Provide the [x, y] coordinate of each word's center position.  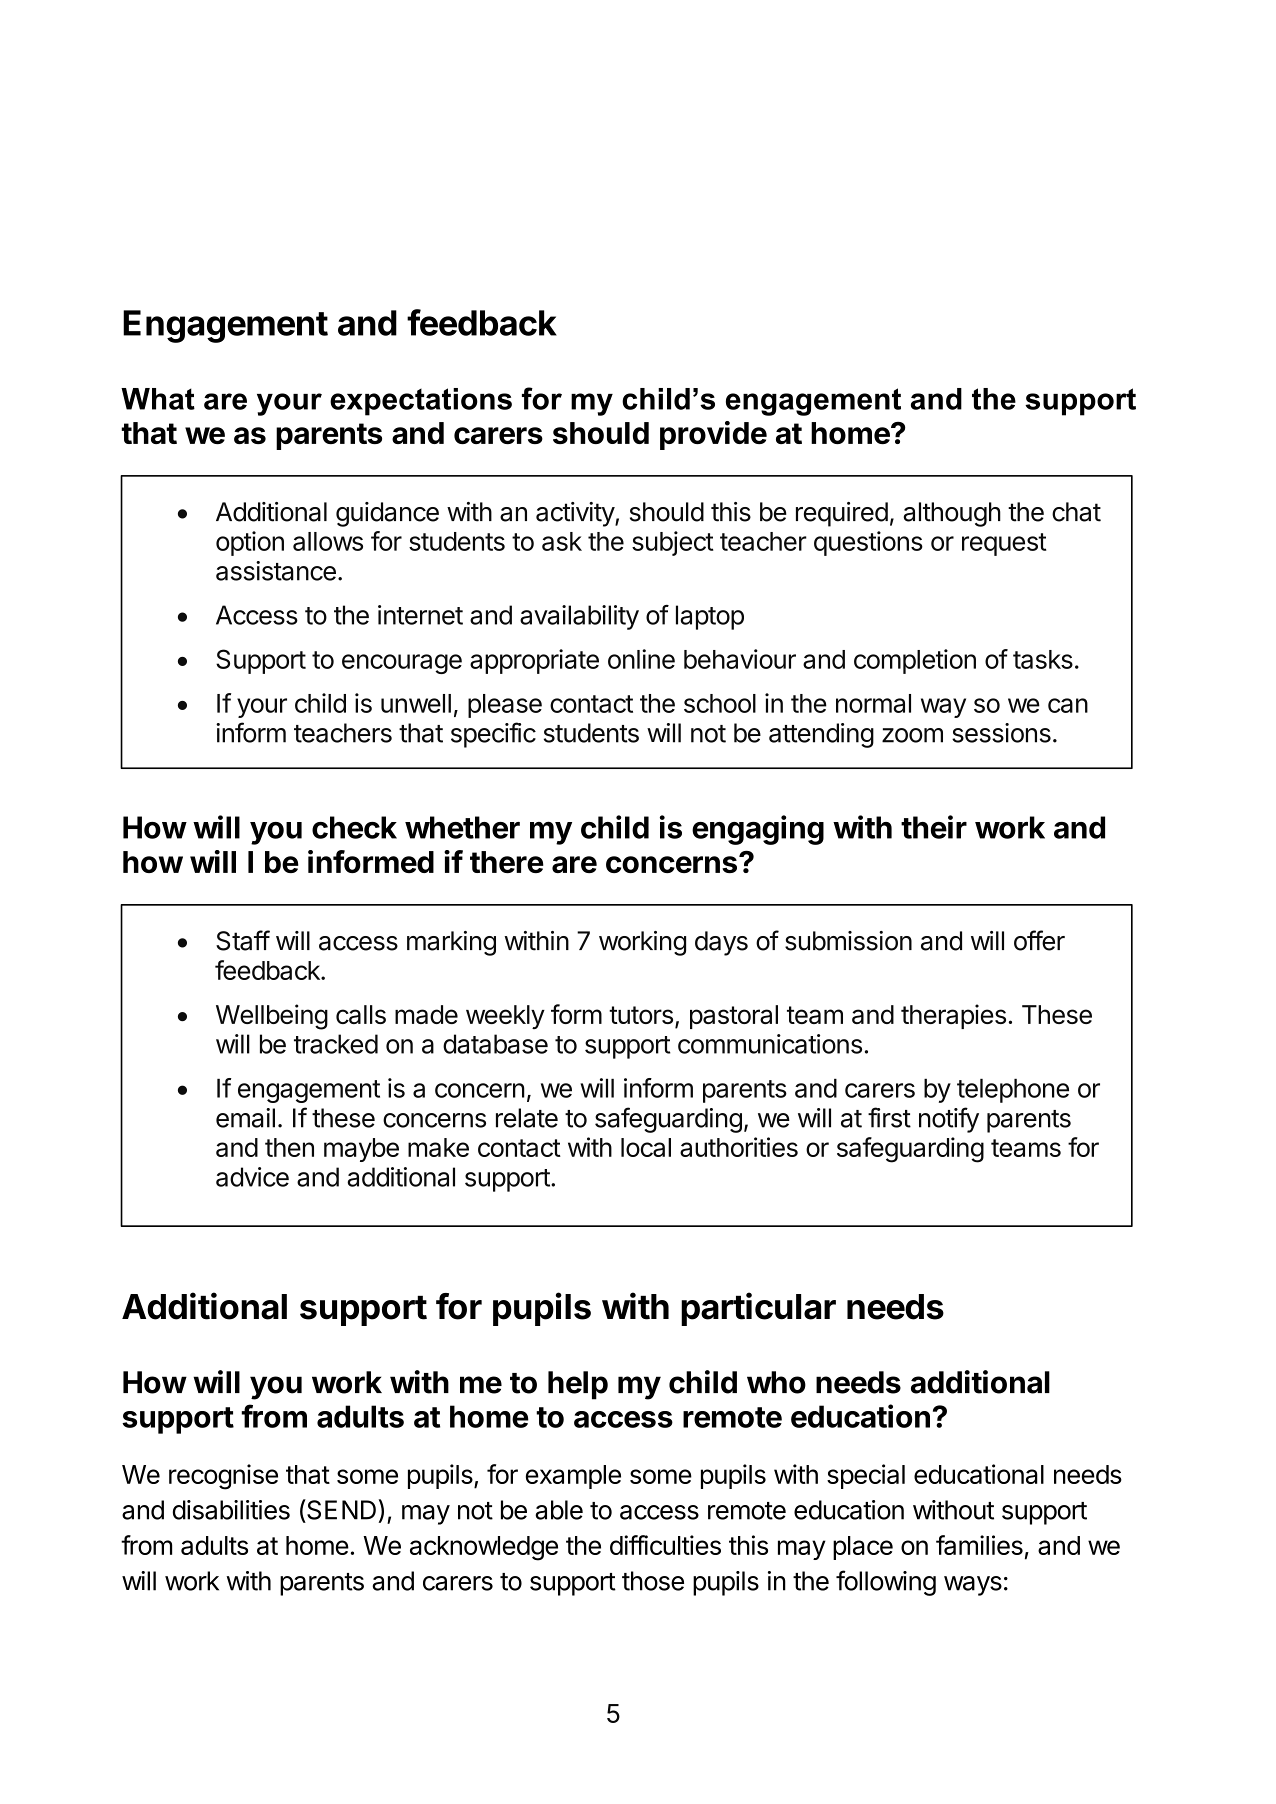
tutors [641, 1015]
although [952, 514]
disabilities [231, 1510]
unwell [416, 703]
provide [713, 435]
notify [949, 1120]
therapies [953, 1016]
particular [758, 1309]
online [641, 659]
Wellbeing [272, 1017]
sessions [1001, 733]
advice [252, 1177]
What [158, 399]
